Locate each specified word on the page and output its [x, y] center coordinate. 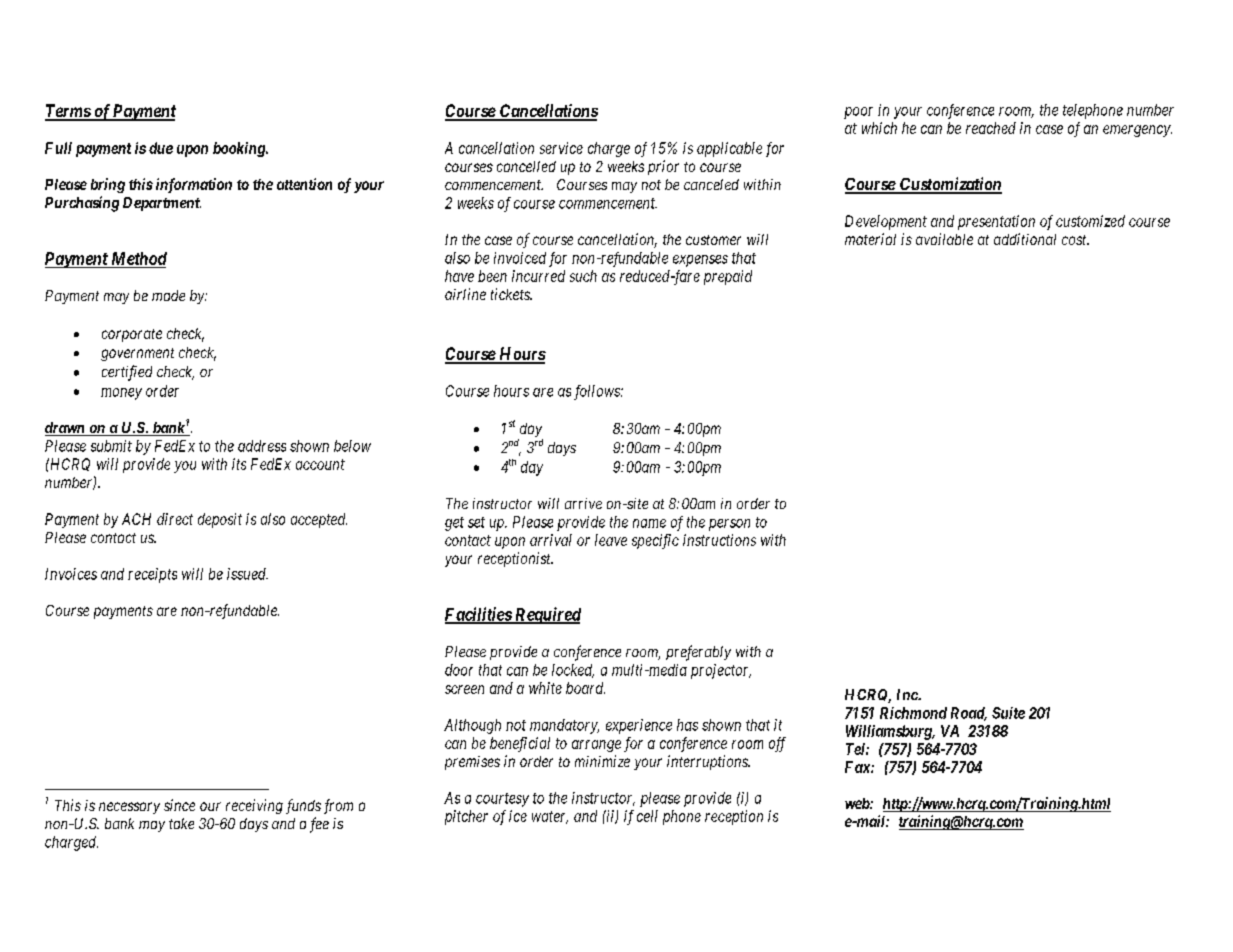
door [459, 670]
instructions [719, 540]
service [561, 148]
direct [175, 519]
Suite [1008, 713]
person [729, 525]
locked [573, 671]
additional [1025, 239]
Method [139, 258]
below [352, 446]
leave [611, 540]
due [161, 148]
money [121, 394]
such [583, 276]
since [179, 805]
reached [991, 128]
